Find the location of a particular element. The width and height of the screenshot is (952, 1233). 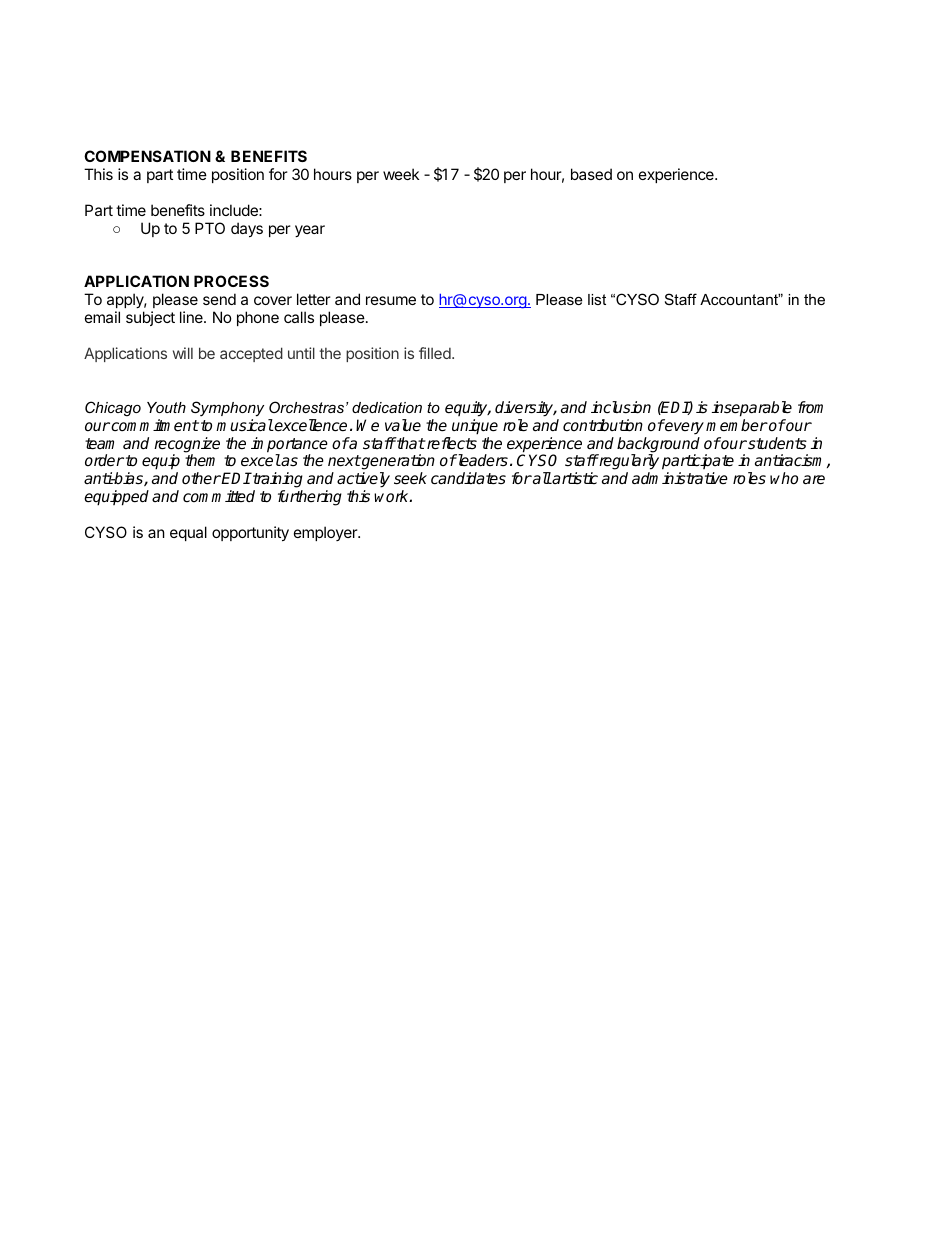

unique is located at coordinates (475, 427).
